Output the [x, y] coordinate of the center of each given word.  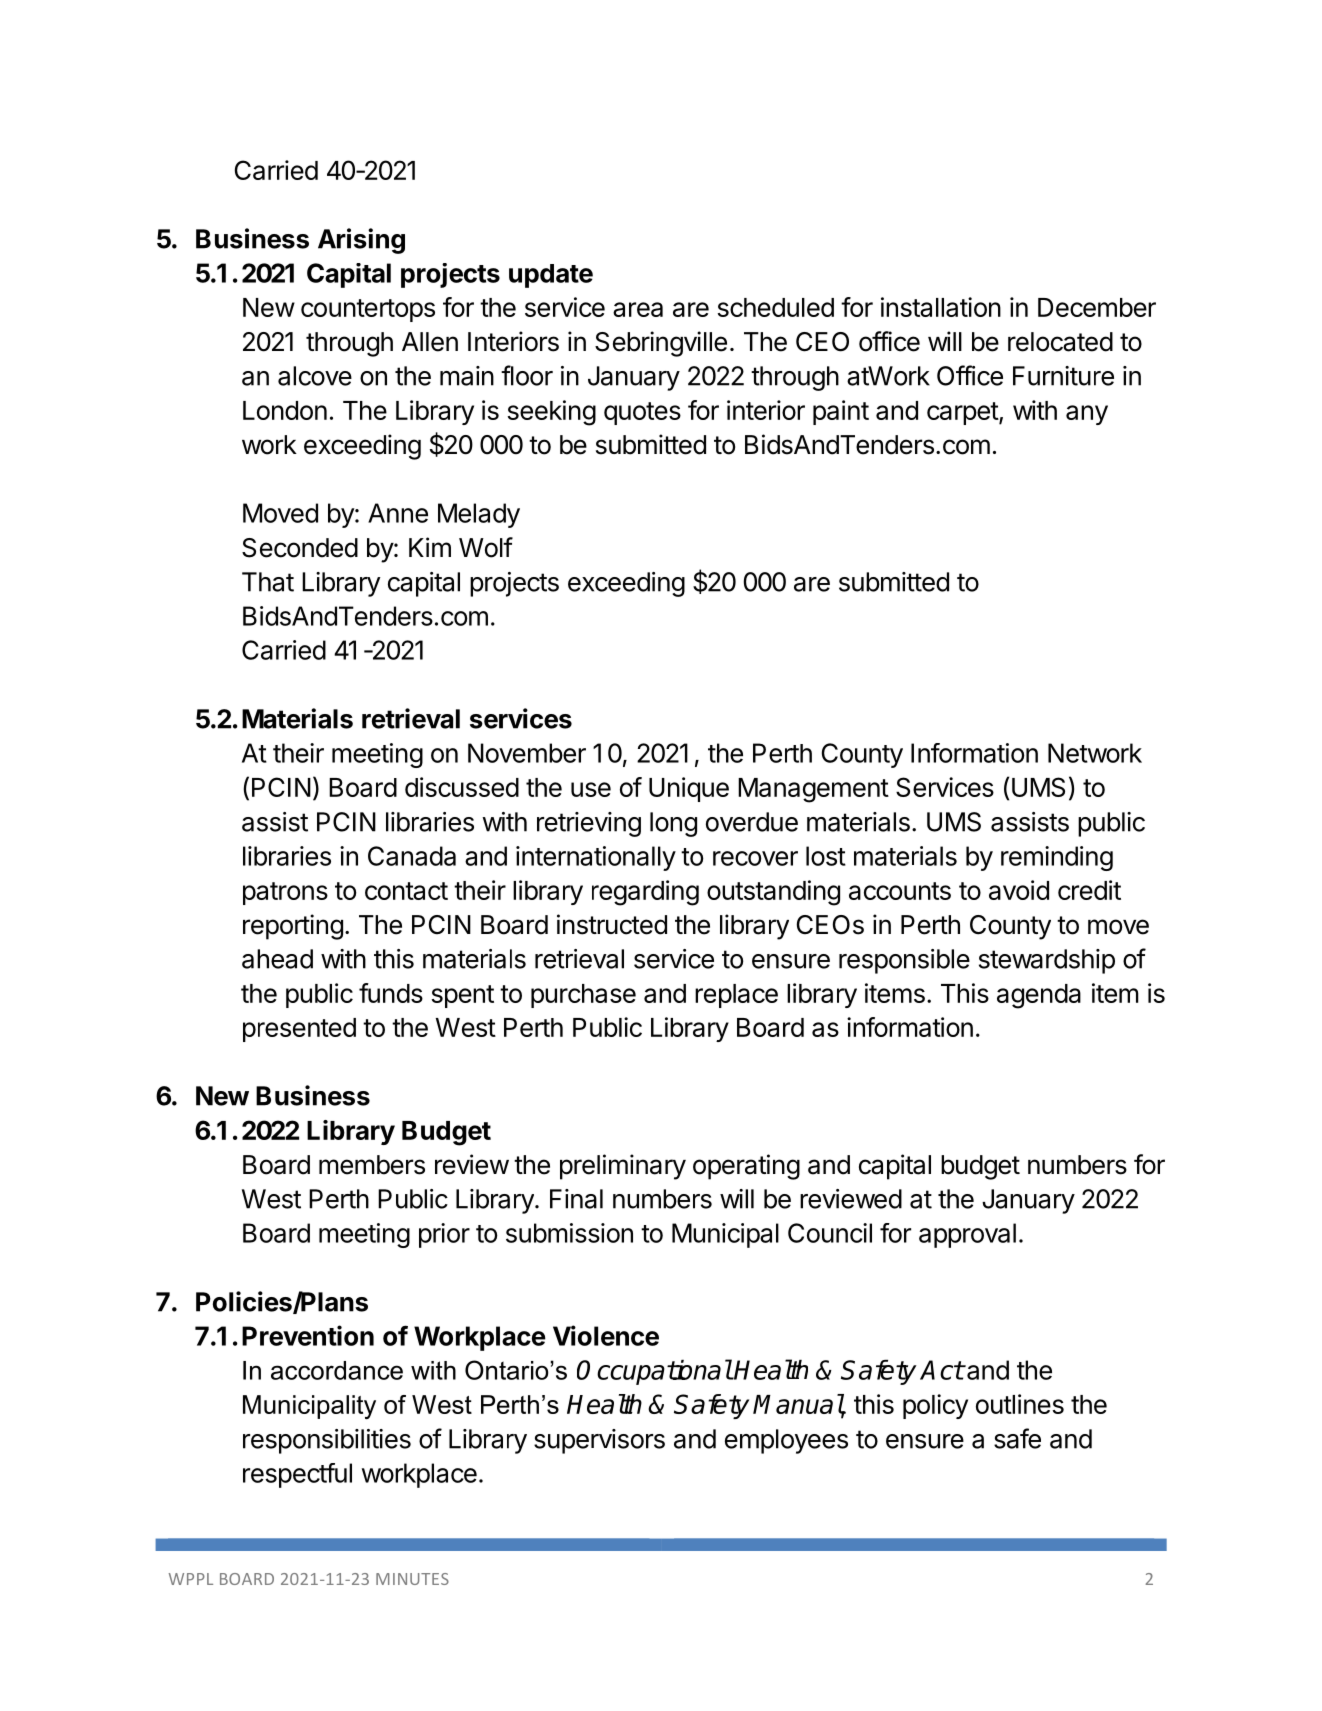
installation [941, 307]
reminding [1057, 858]
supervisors [599, 1441]
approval [967, 1235]
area [638, 309]
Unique [689, 789]
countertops [368, 310]
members [372, 1165]
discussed [462, 787]
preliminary [623, 1167]
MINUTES [412, 1579]
